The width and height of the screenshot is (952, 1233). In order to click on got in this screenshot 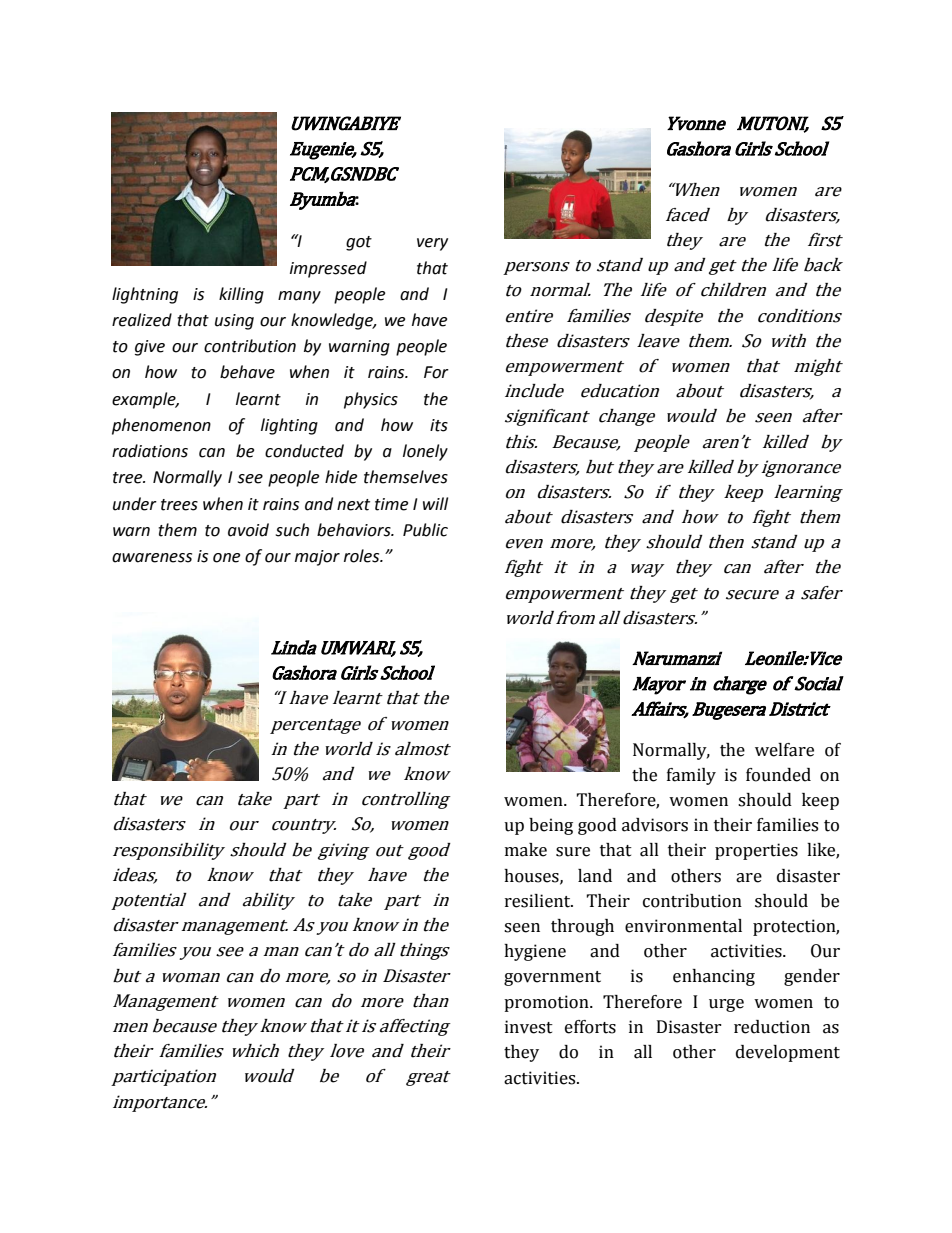, I will do `click(359, 243)`.
